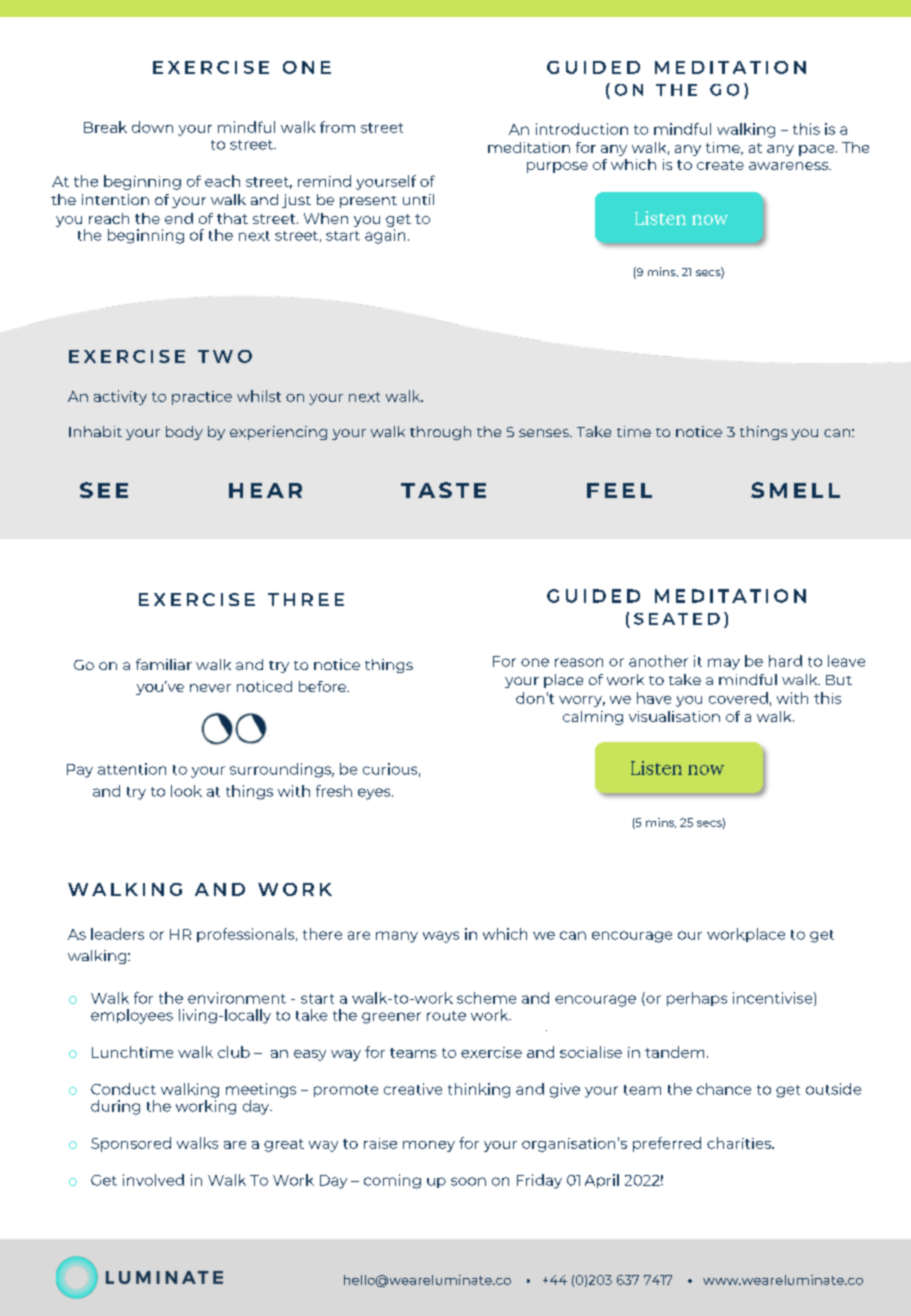 The width and height of the screenshot is (911, 1316). Describe the element at coordinates (429, 1146) in the screenshot. I see `money` at that location.
